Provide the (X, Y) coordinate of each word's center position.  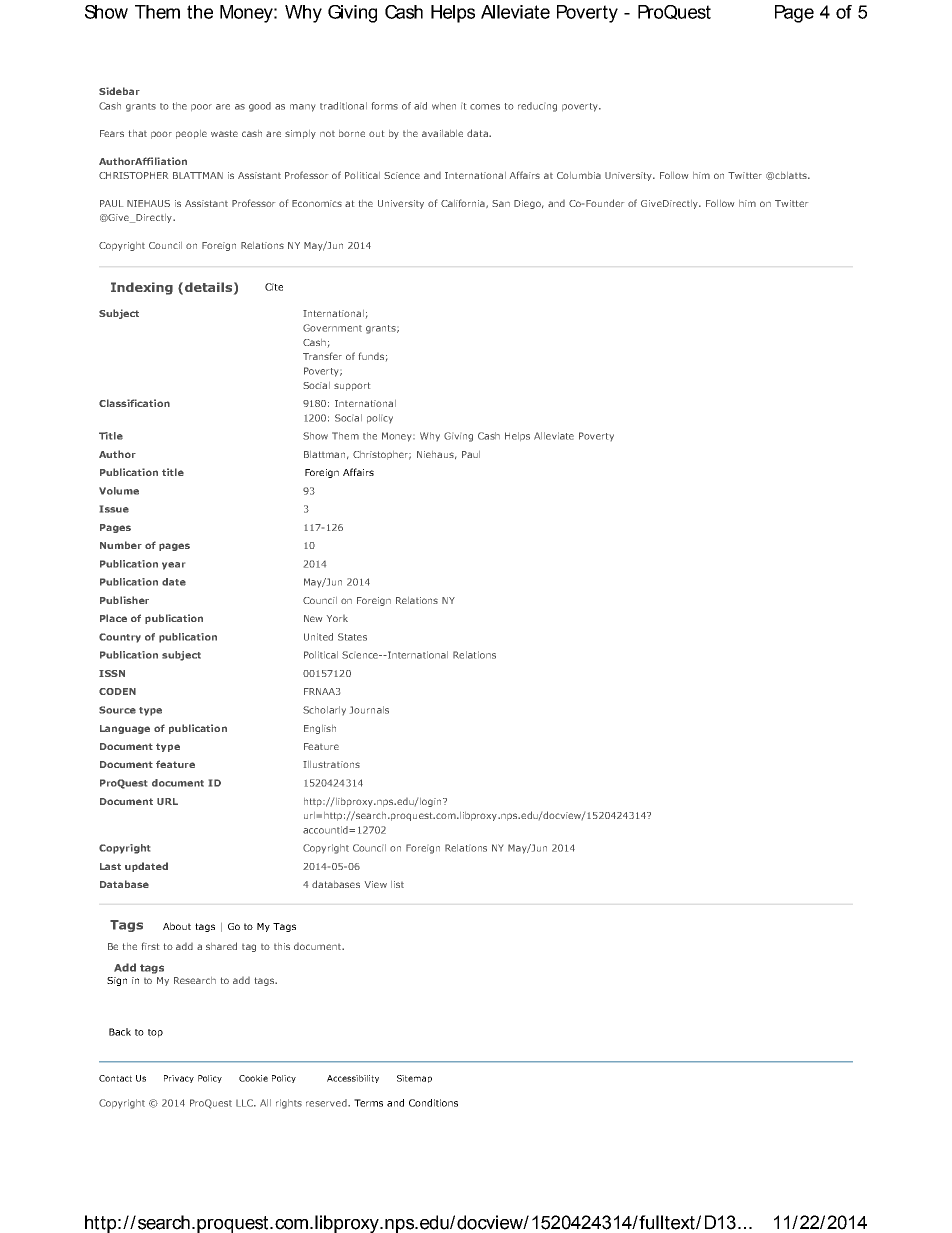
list (397, 884)
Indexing (142, 288)
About (177, 926)
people (191, 134)
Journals (369, 710)
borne (352, 133)
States (352, 637)
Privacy (179, 1079)
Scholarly (324, 710)
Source (117, 710)
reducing (537, 107)
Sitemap (414, 1079)
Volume (119, 491)
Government (332, 328)
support (352, 386)
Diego (528, 204)
